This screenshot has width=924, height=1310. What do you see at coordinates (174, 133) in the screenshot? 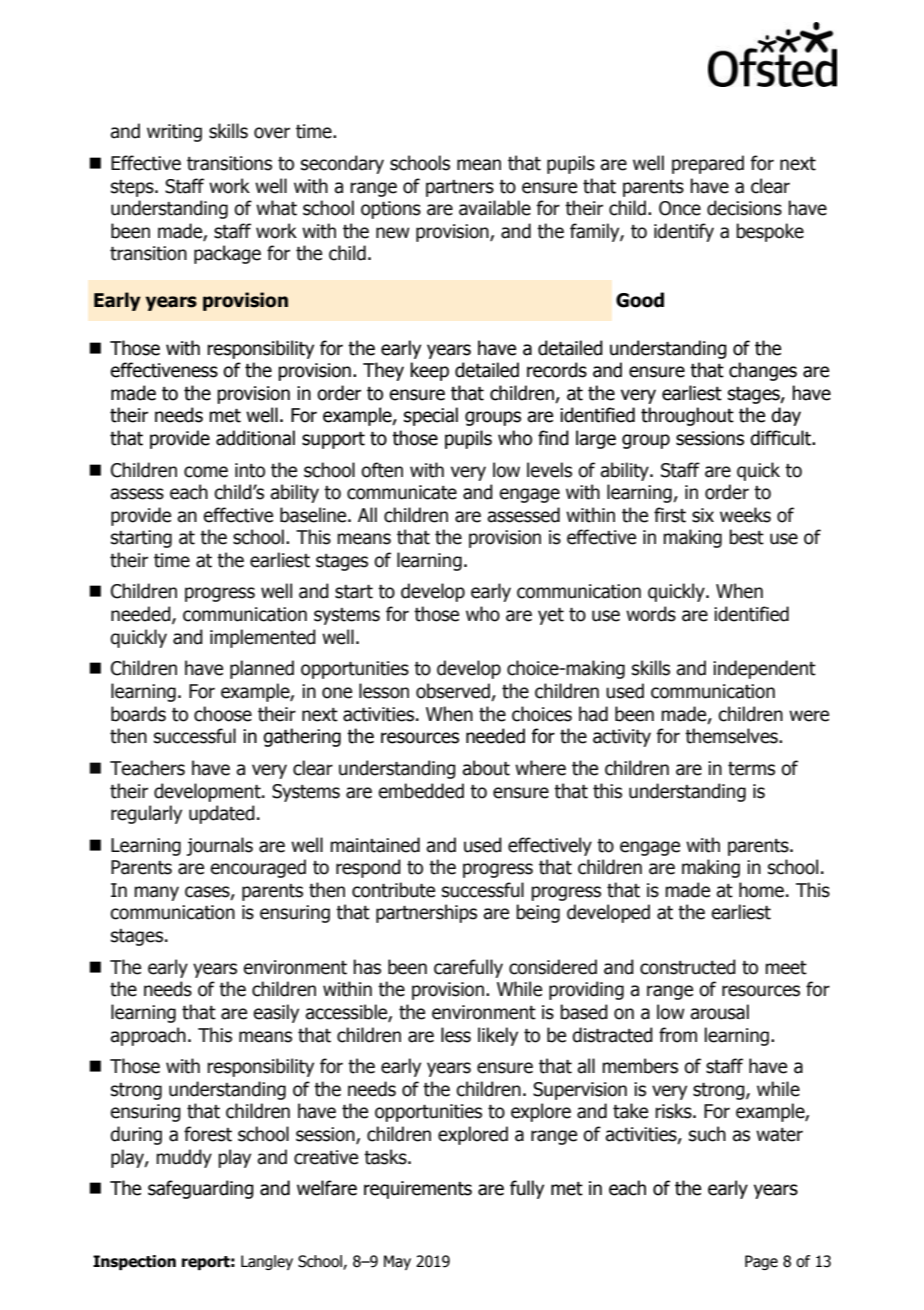
I see `writing` at bounding box center [174, 133].
